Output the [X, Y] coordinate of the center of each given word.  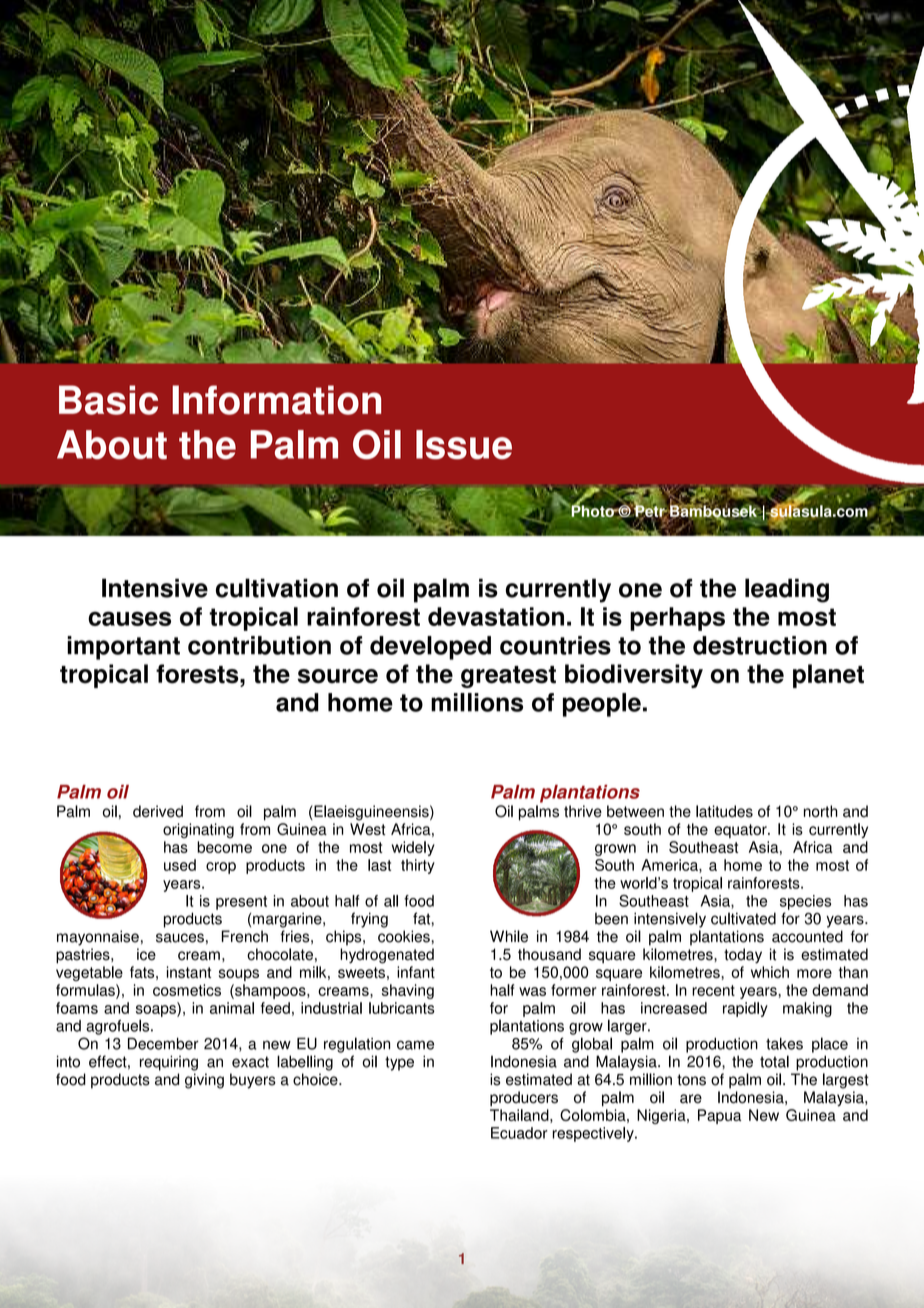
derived [158, 811]
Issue [464, 445]
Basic [108, 400]
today [743, 956]
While [509, 936]
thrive [583, 811]
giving [204, 1081]
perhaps [677, 619]
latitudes [724, 811]
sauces [180, 938]
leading [787, 590]
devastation [496, 616]
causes [129, 618]
